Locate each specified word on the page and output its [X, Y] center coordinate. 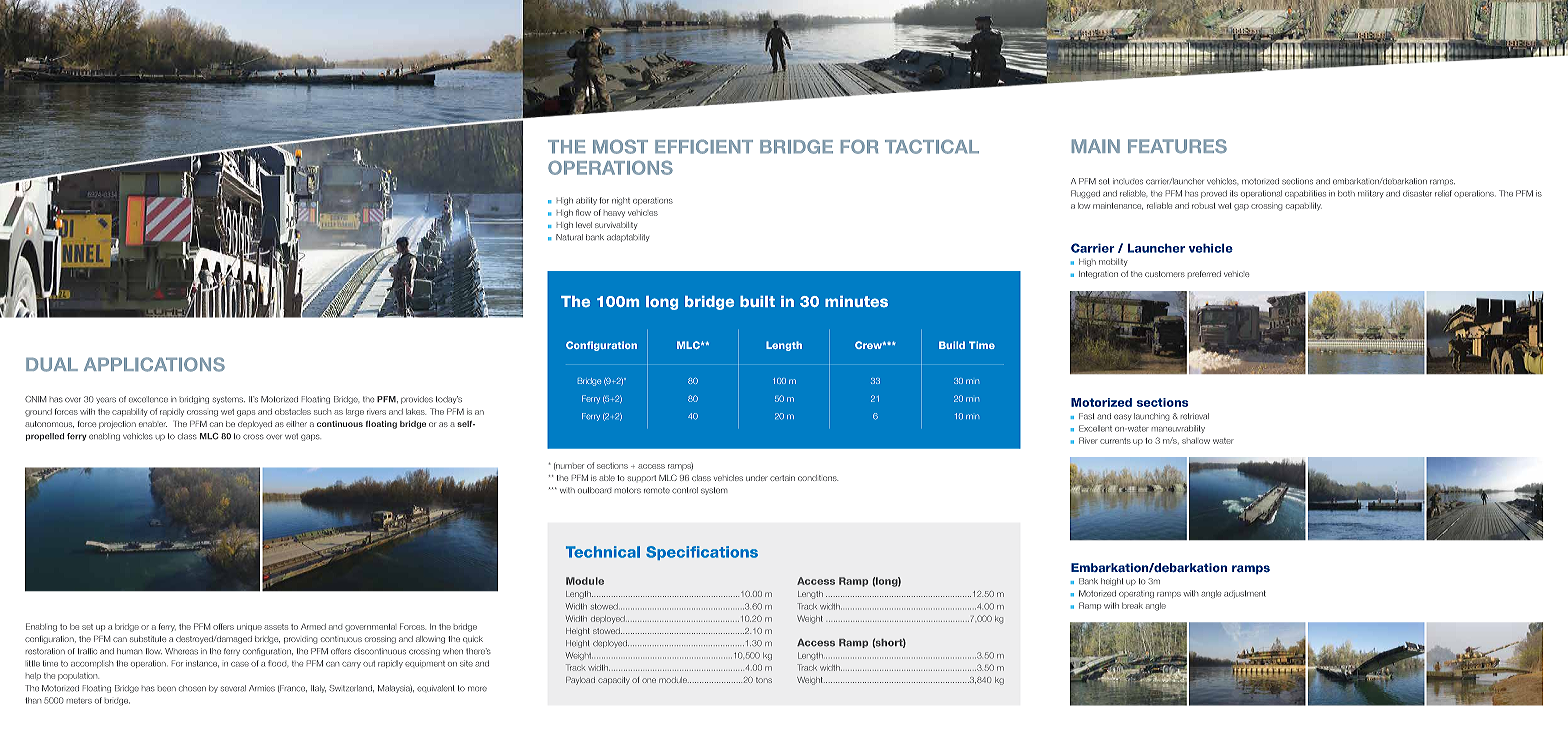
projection [117, 425]
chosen [192, 688]
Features [1177, 146]
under [757, 478]
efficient [704, 147]
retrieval [1195, 416]
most [620, 147]
